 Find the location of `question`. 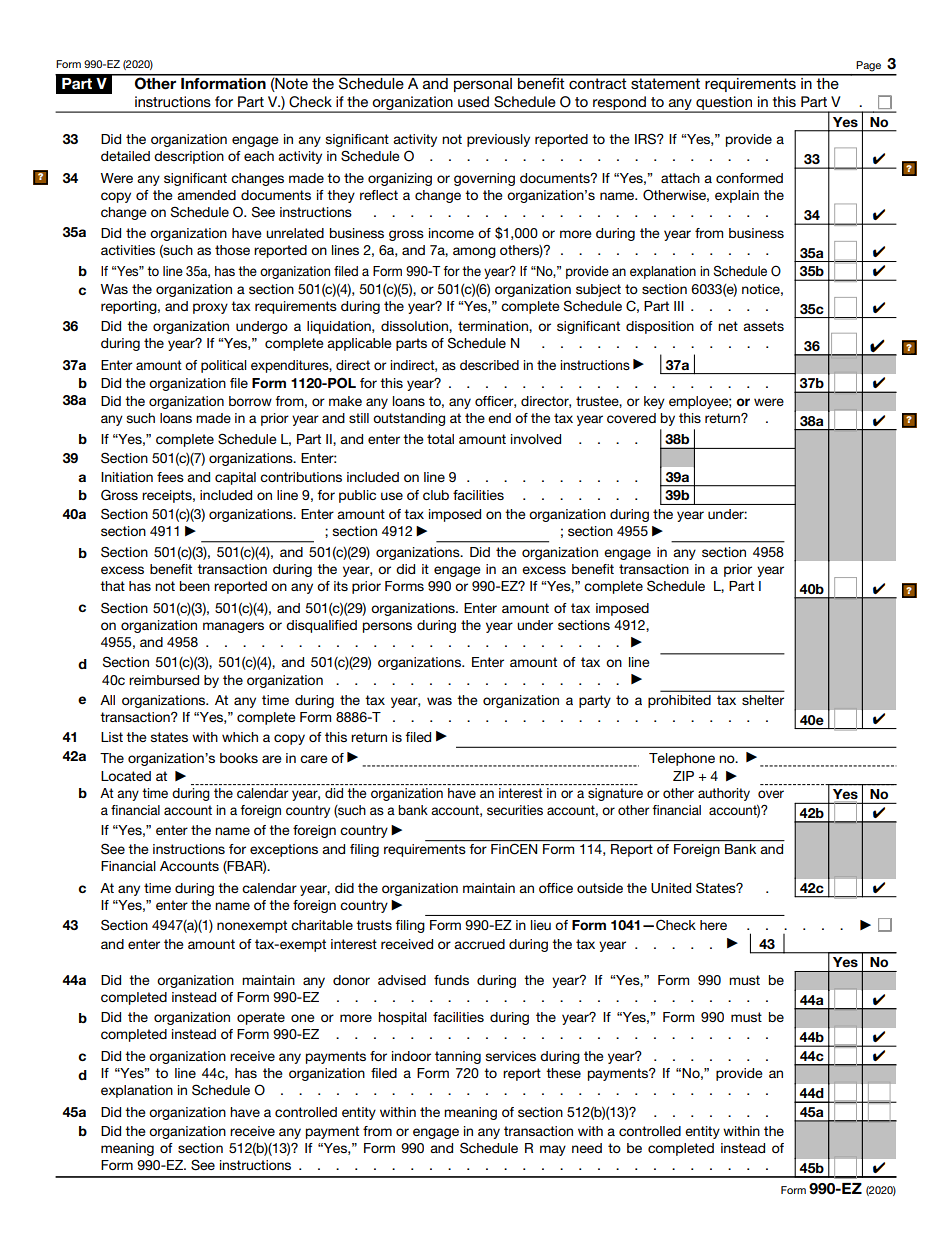

question is located at coordinates (724, 104).
